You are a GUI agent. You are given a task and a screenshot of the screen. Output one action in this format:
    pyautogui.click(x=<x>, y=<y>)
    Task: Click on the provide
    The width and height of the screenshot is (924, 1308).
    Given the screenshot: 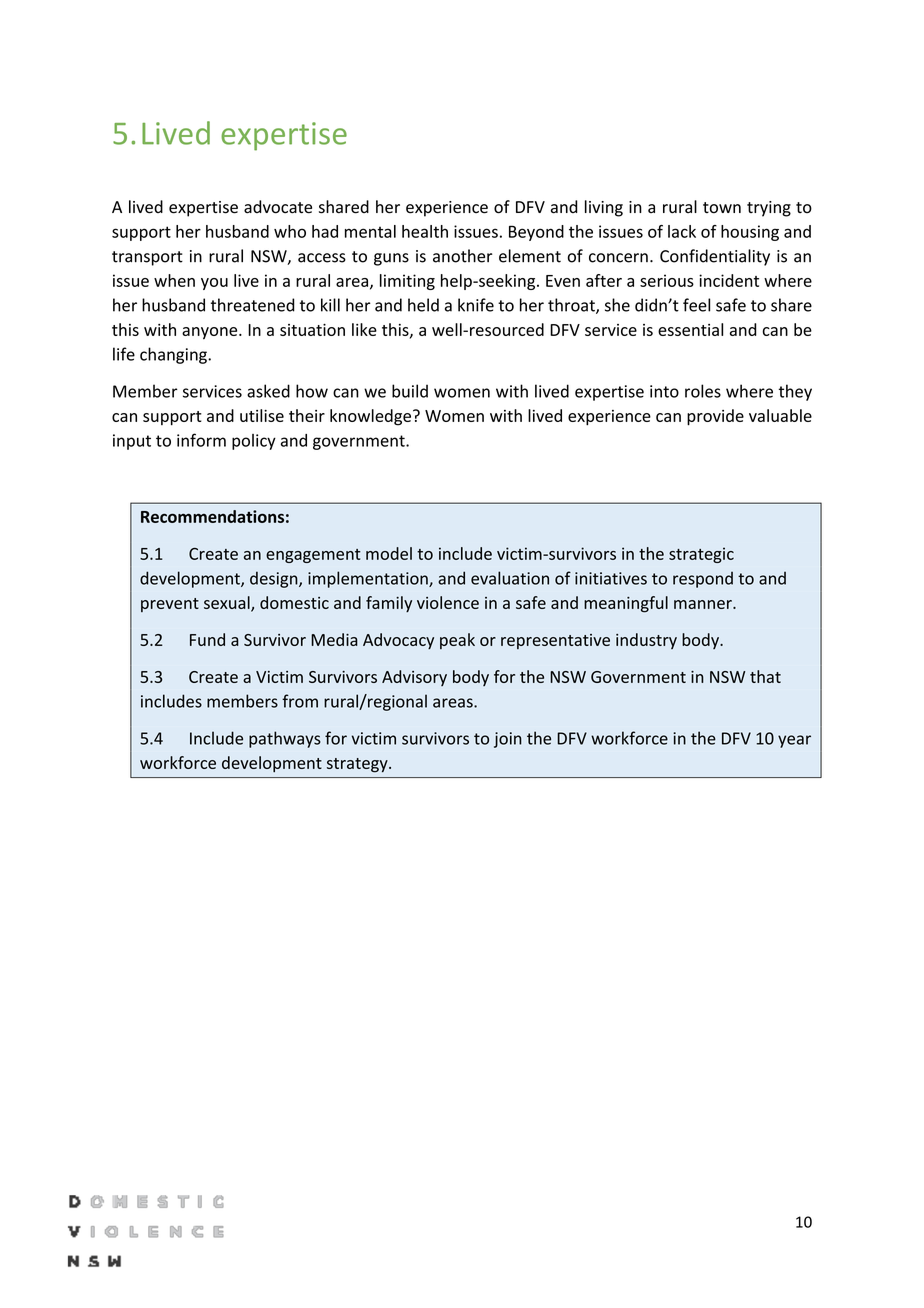 What is the action you would take?
    pyautogui.click(x=715, y=417)
